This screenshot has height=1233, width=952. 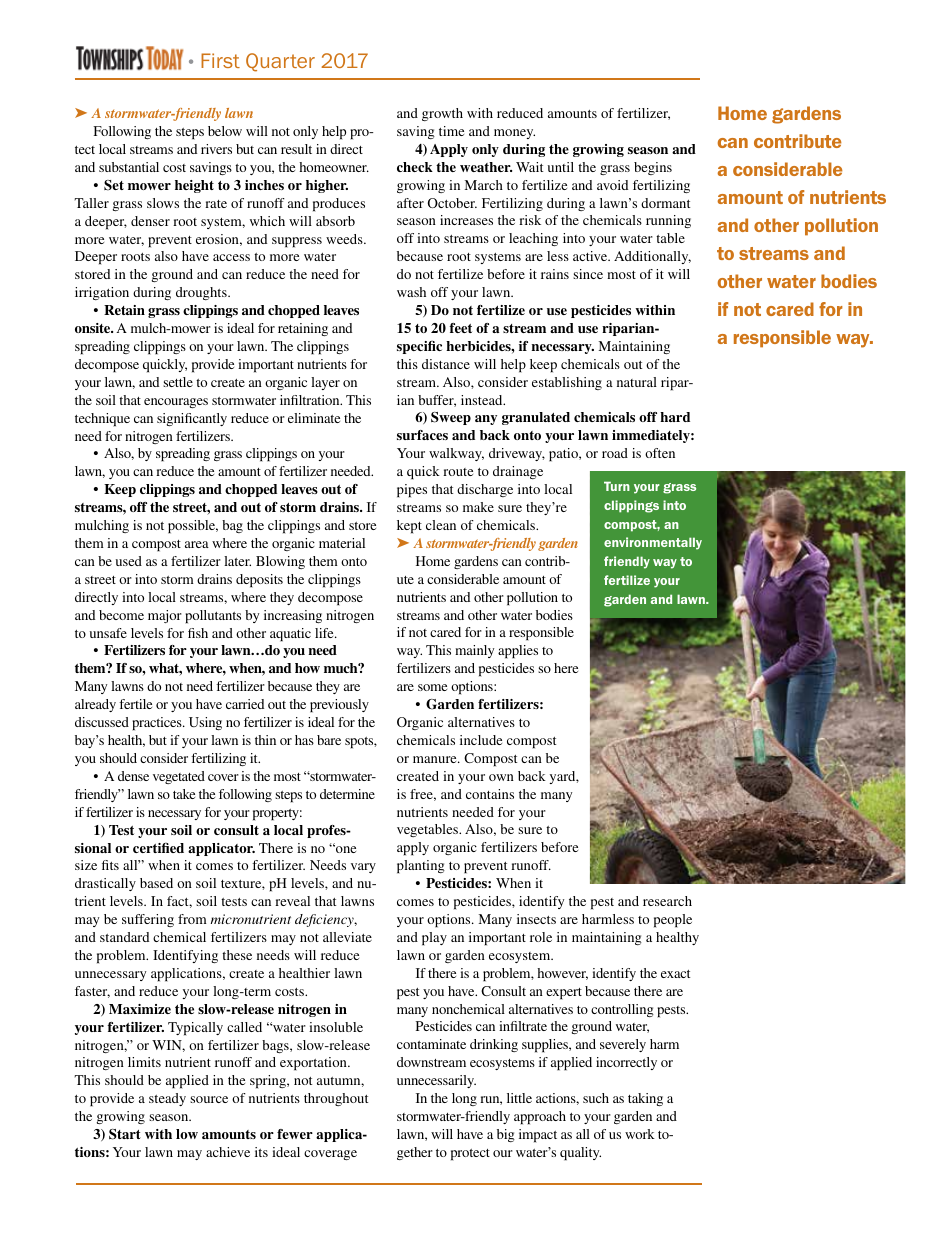 I want to click on significantly, so click(x=192, y=419).
